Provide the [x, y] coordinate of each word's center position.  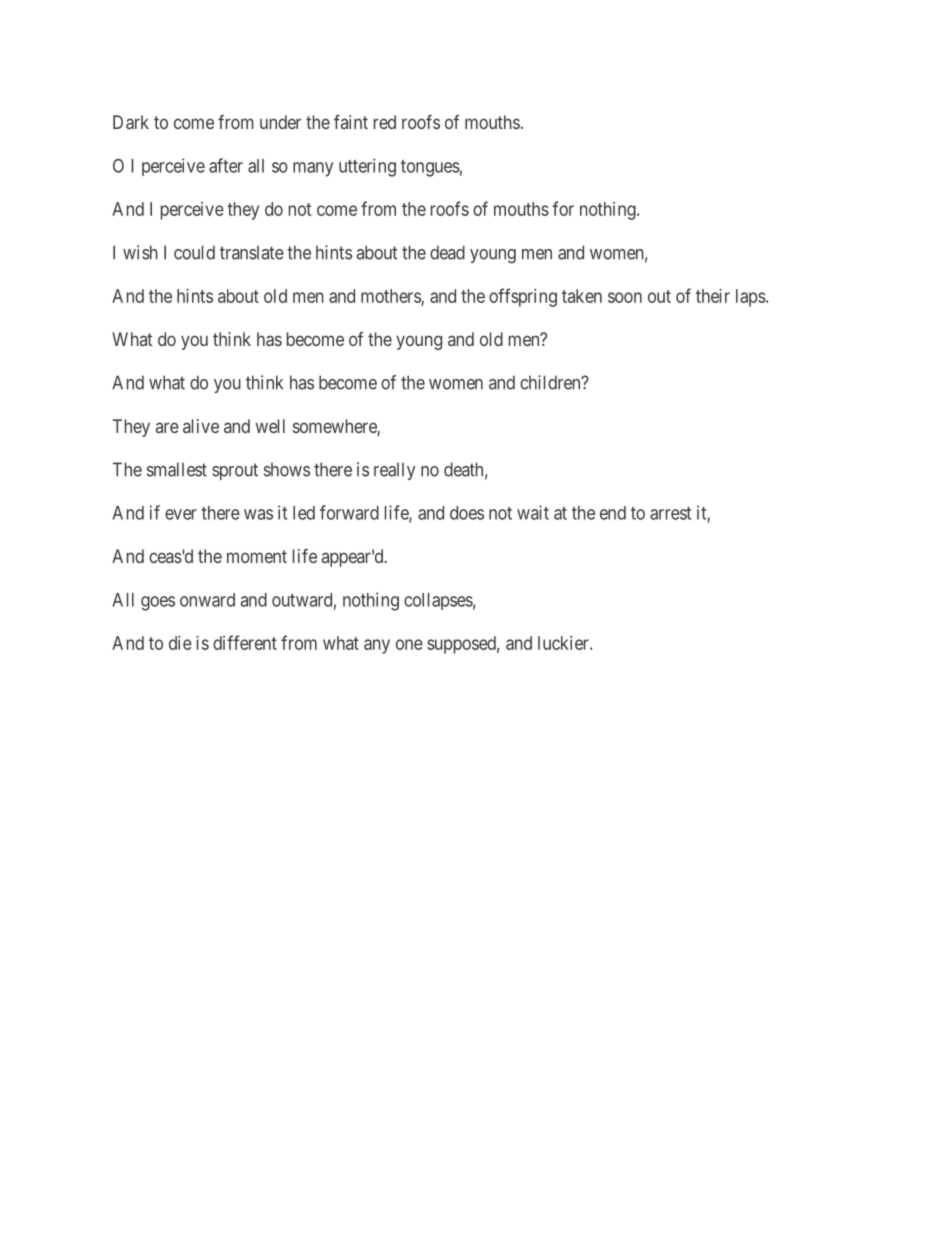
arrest [670, 513]
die [180, 643]
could [194, 252]
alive [201, 426]
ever [181, 514]
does [467, 513]
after [226, 165]
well [270, 426]
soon [625, 297]
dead [447, 252]
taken [582, 296]
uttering [367, 167]
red [385, 122]
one [409, 644]
